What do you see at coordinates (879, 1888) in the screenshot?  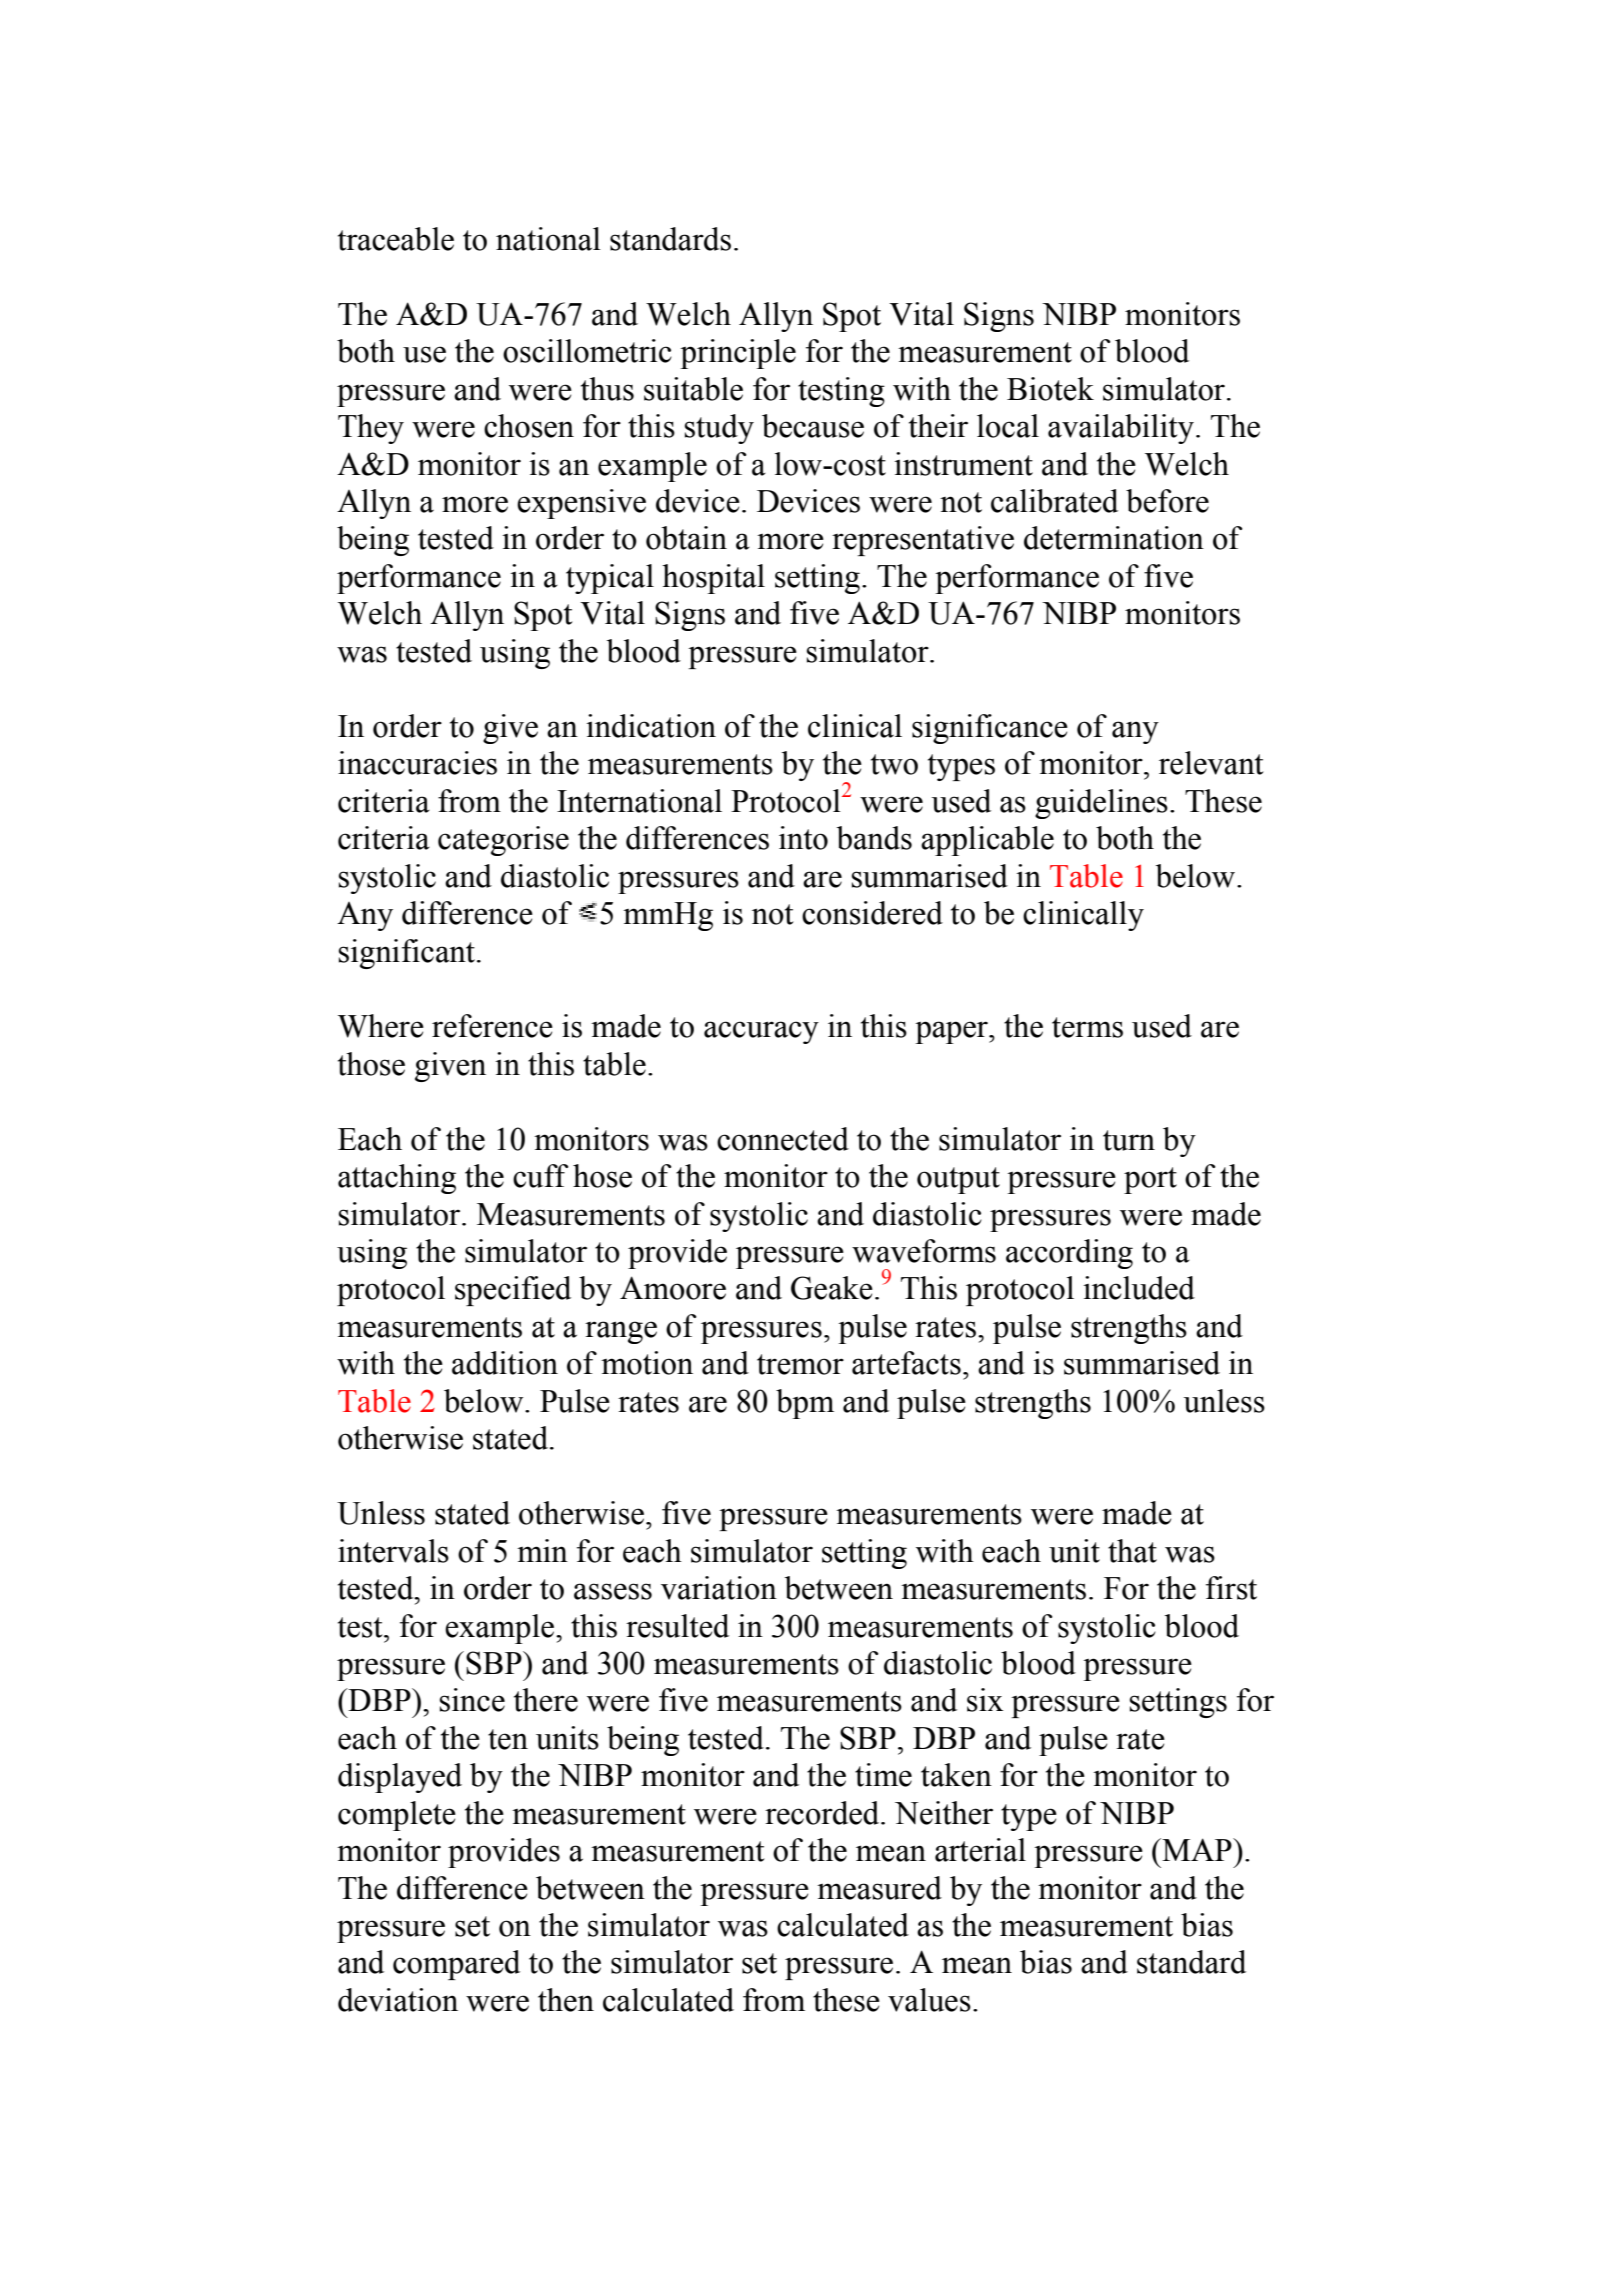 I see `measured` at bounding box center [879, 1888].
